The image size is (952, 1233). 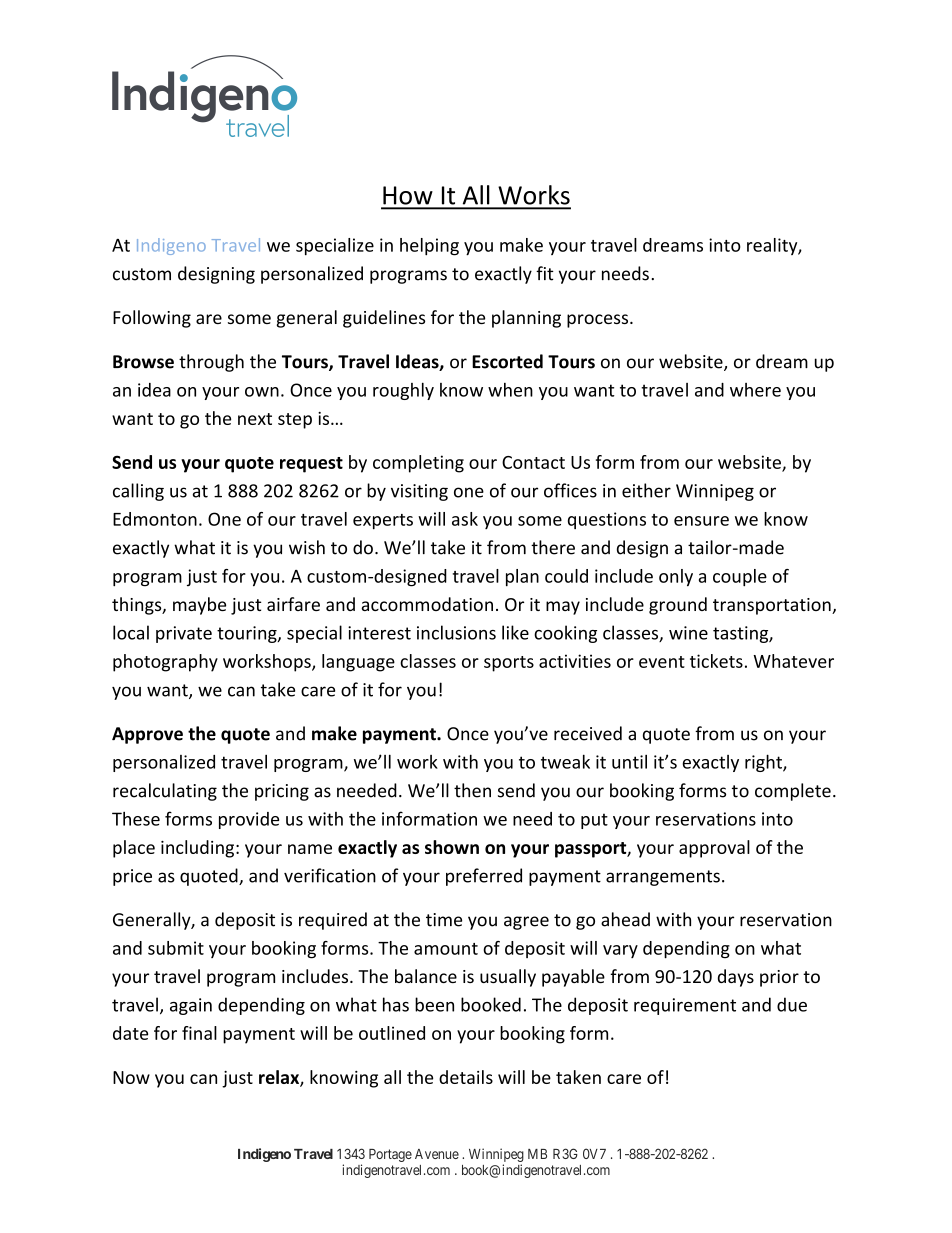 What do you see at coordinates (509, 664) in the document?
I see `sports` at bounding box center [509, 664].
